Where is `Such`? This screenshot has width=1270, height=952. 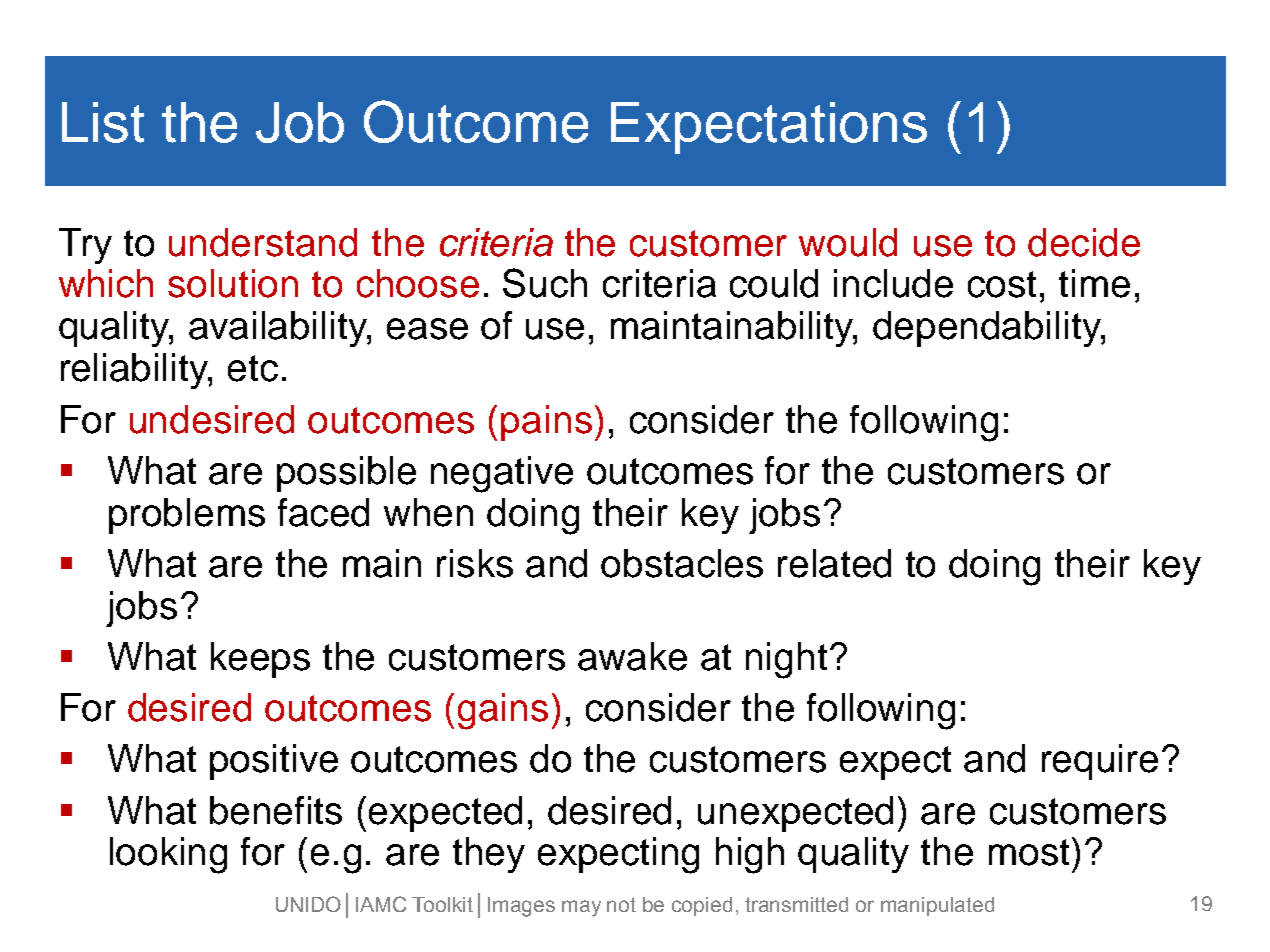
Such is located at coordinates (545, 283).
